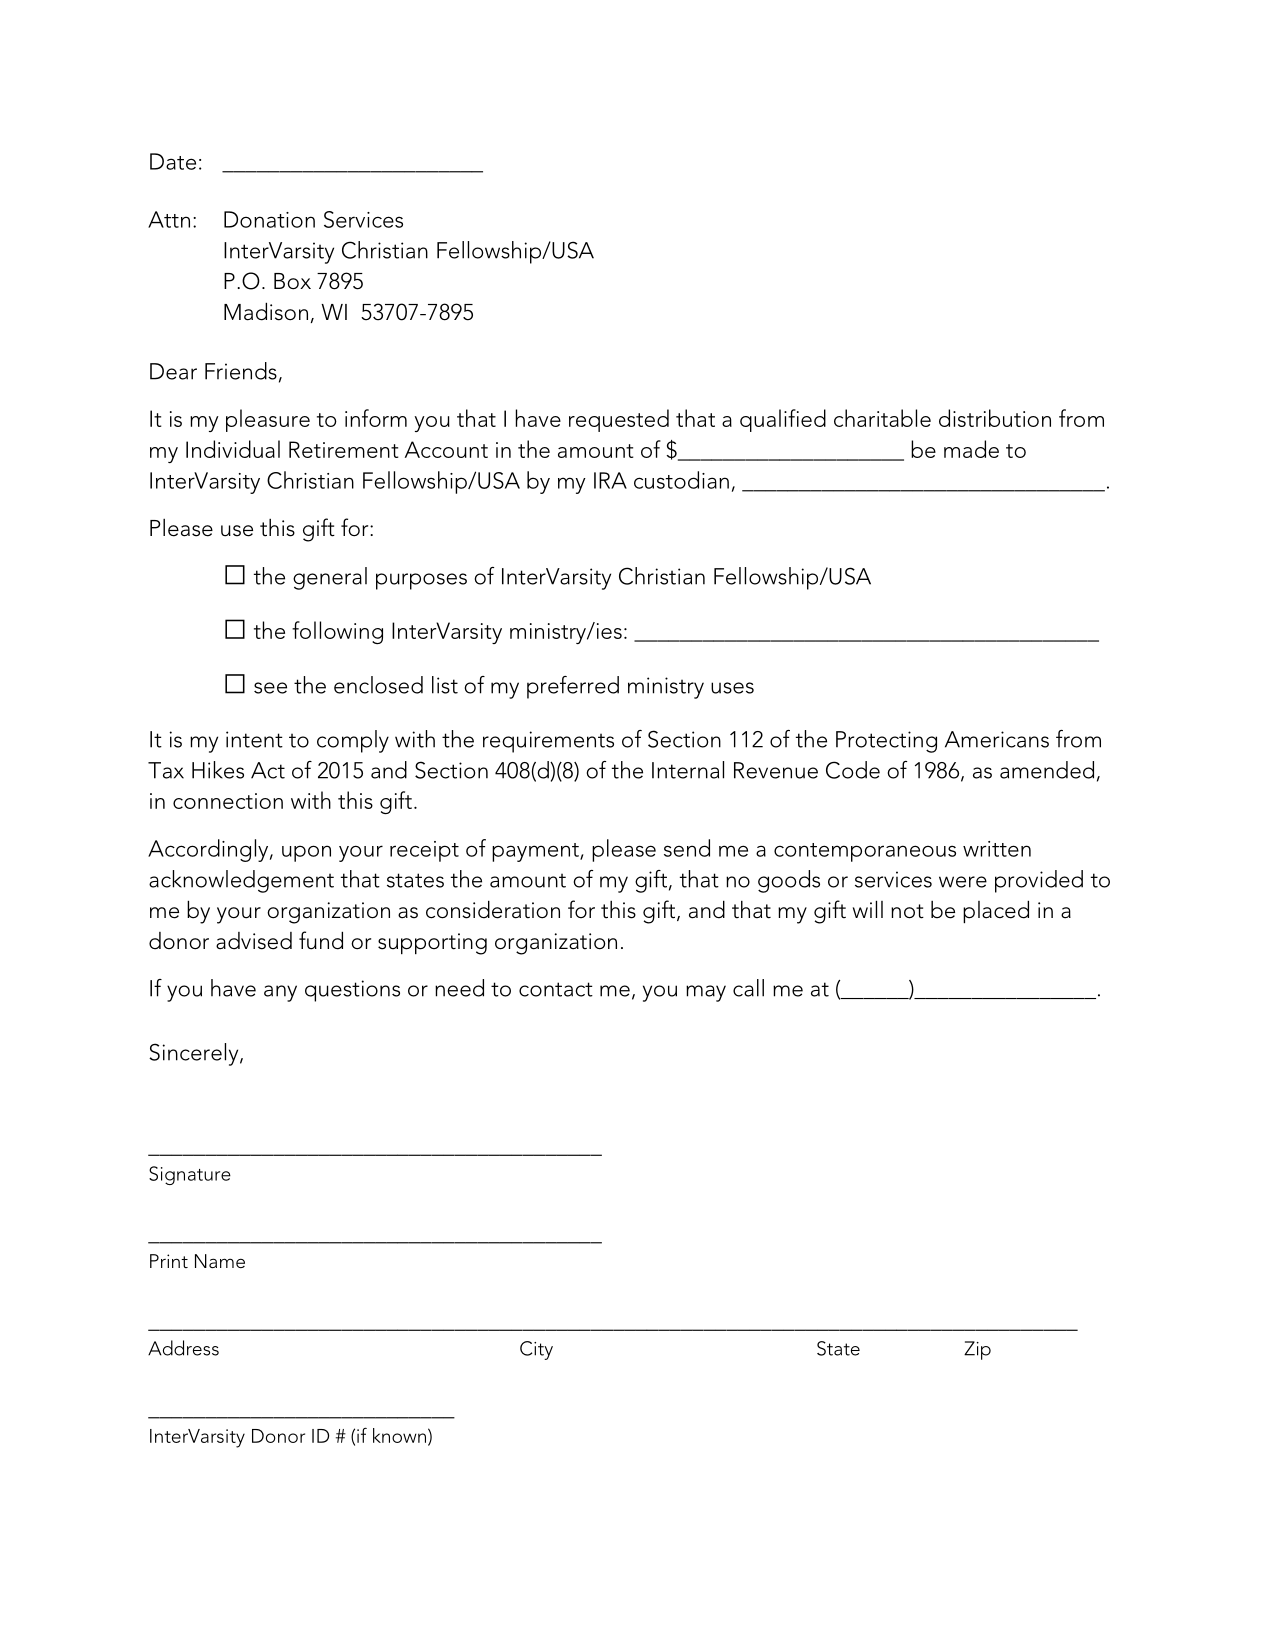 The height and width of the screenshot is (1632, 1261). I want to click on contact, so click(556, 989).
